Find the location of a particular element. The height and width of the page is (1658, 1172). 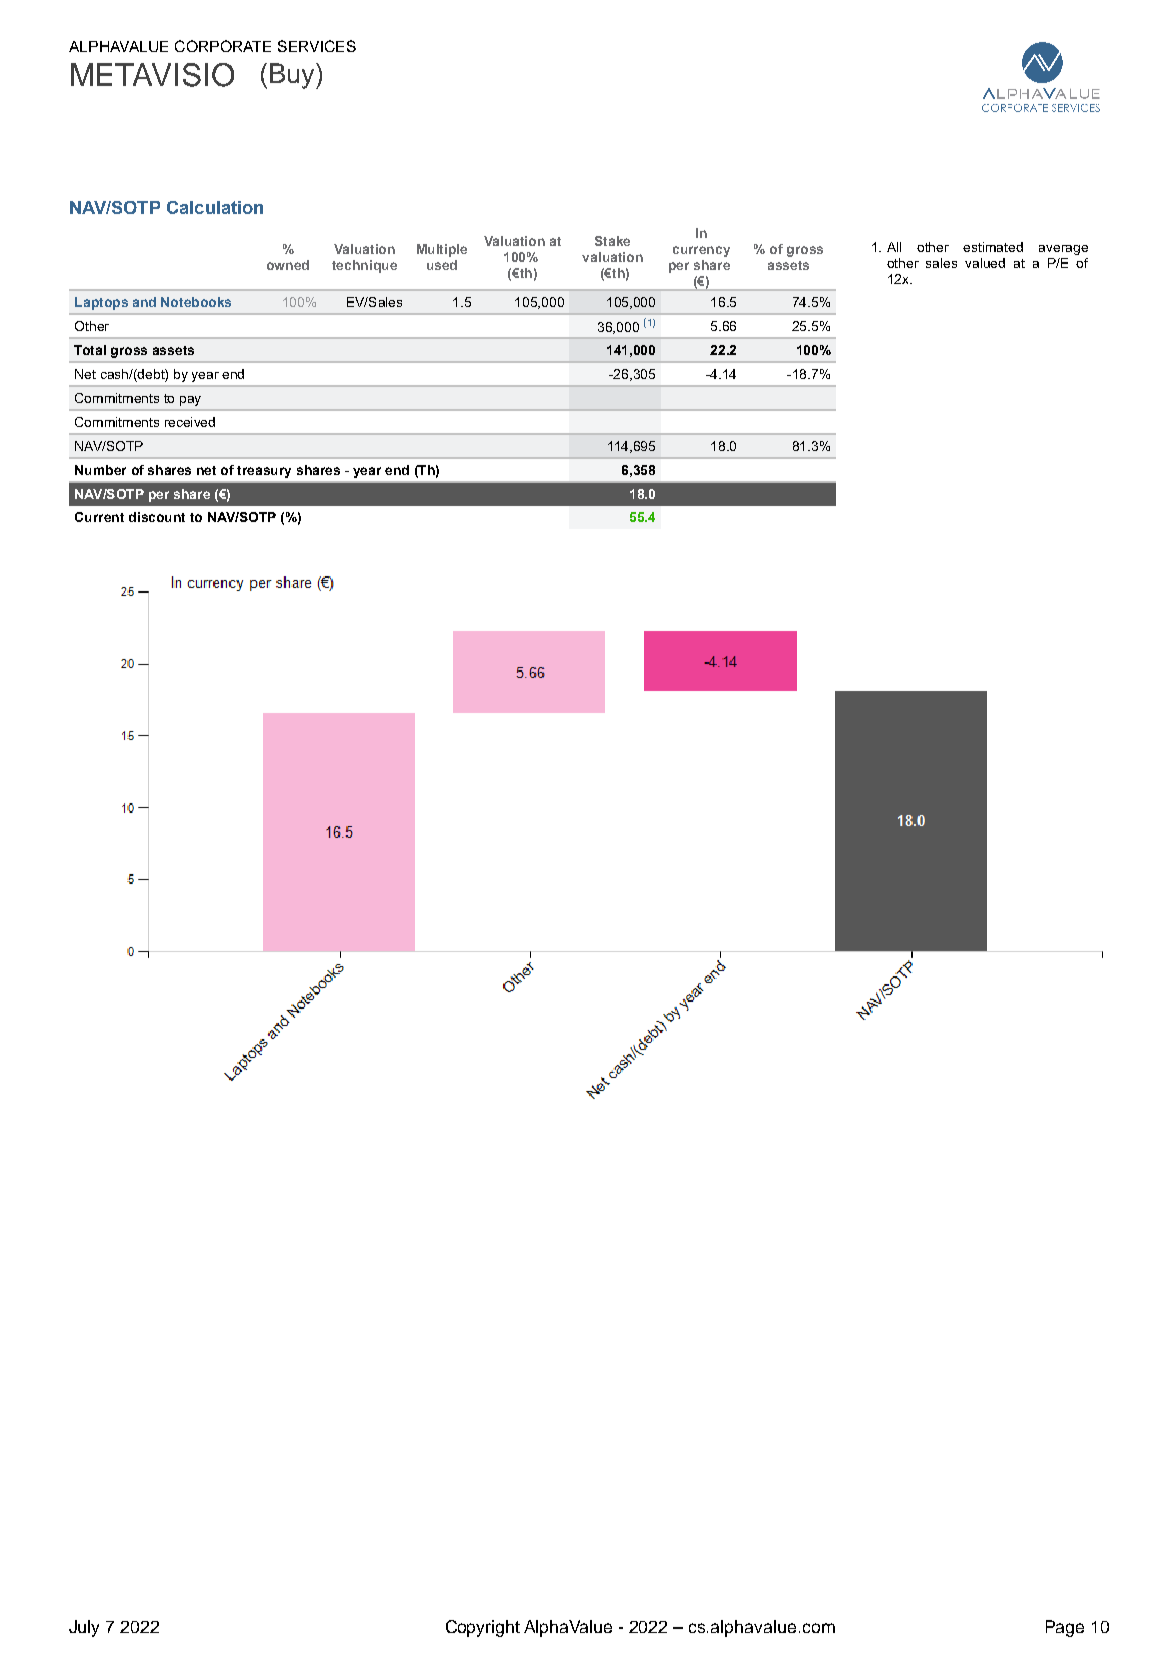

estimated is located at coordinates (993, 247).
